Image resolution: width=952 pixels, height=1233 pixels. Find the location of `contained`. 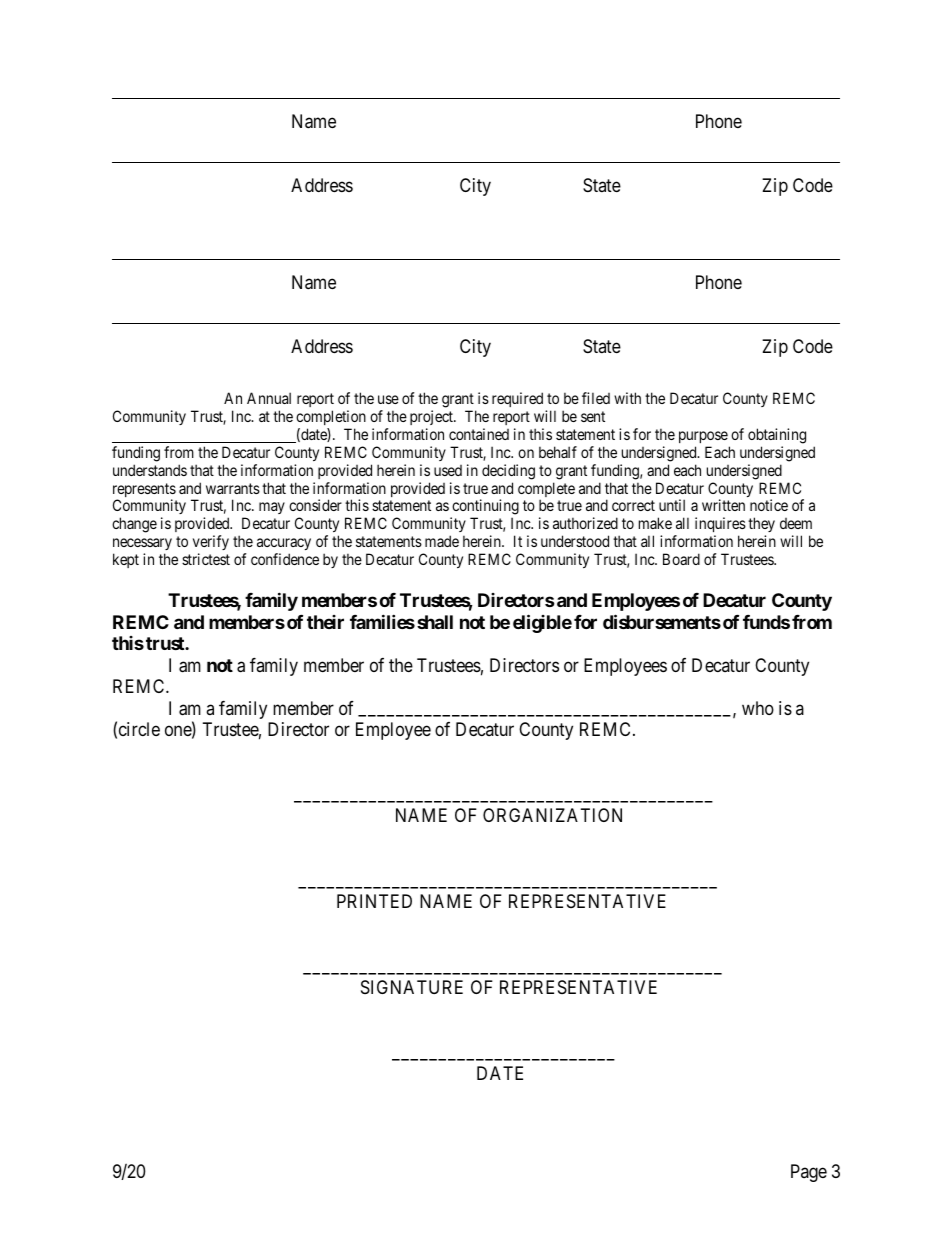

contained is located at coordinates (479, 434).
